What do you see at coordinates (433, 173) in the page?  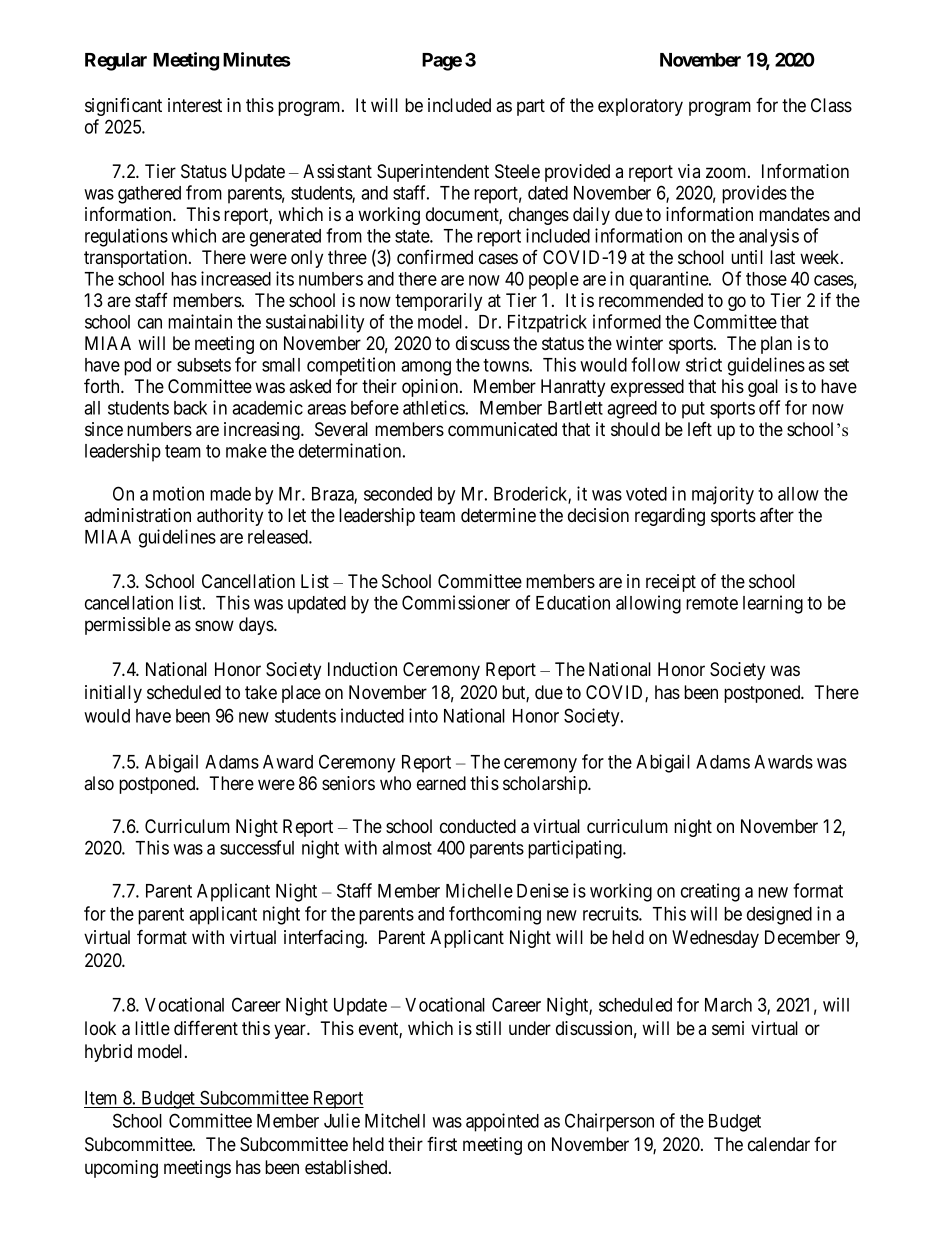 I see `Superintendent` at bounding box center [433, 173].
